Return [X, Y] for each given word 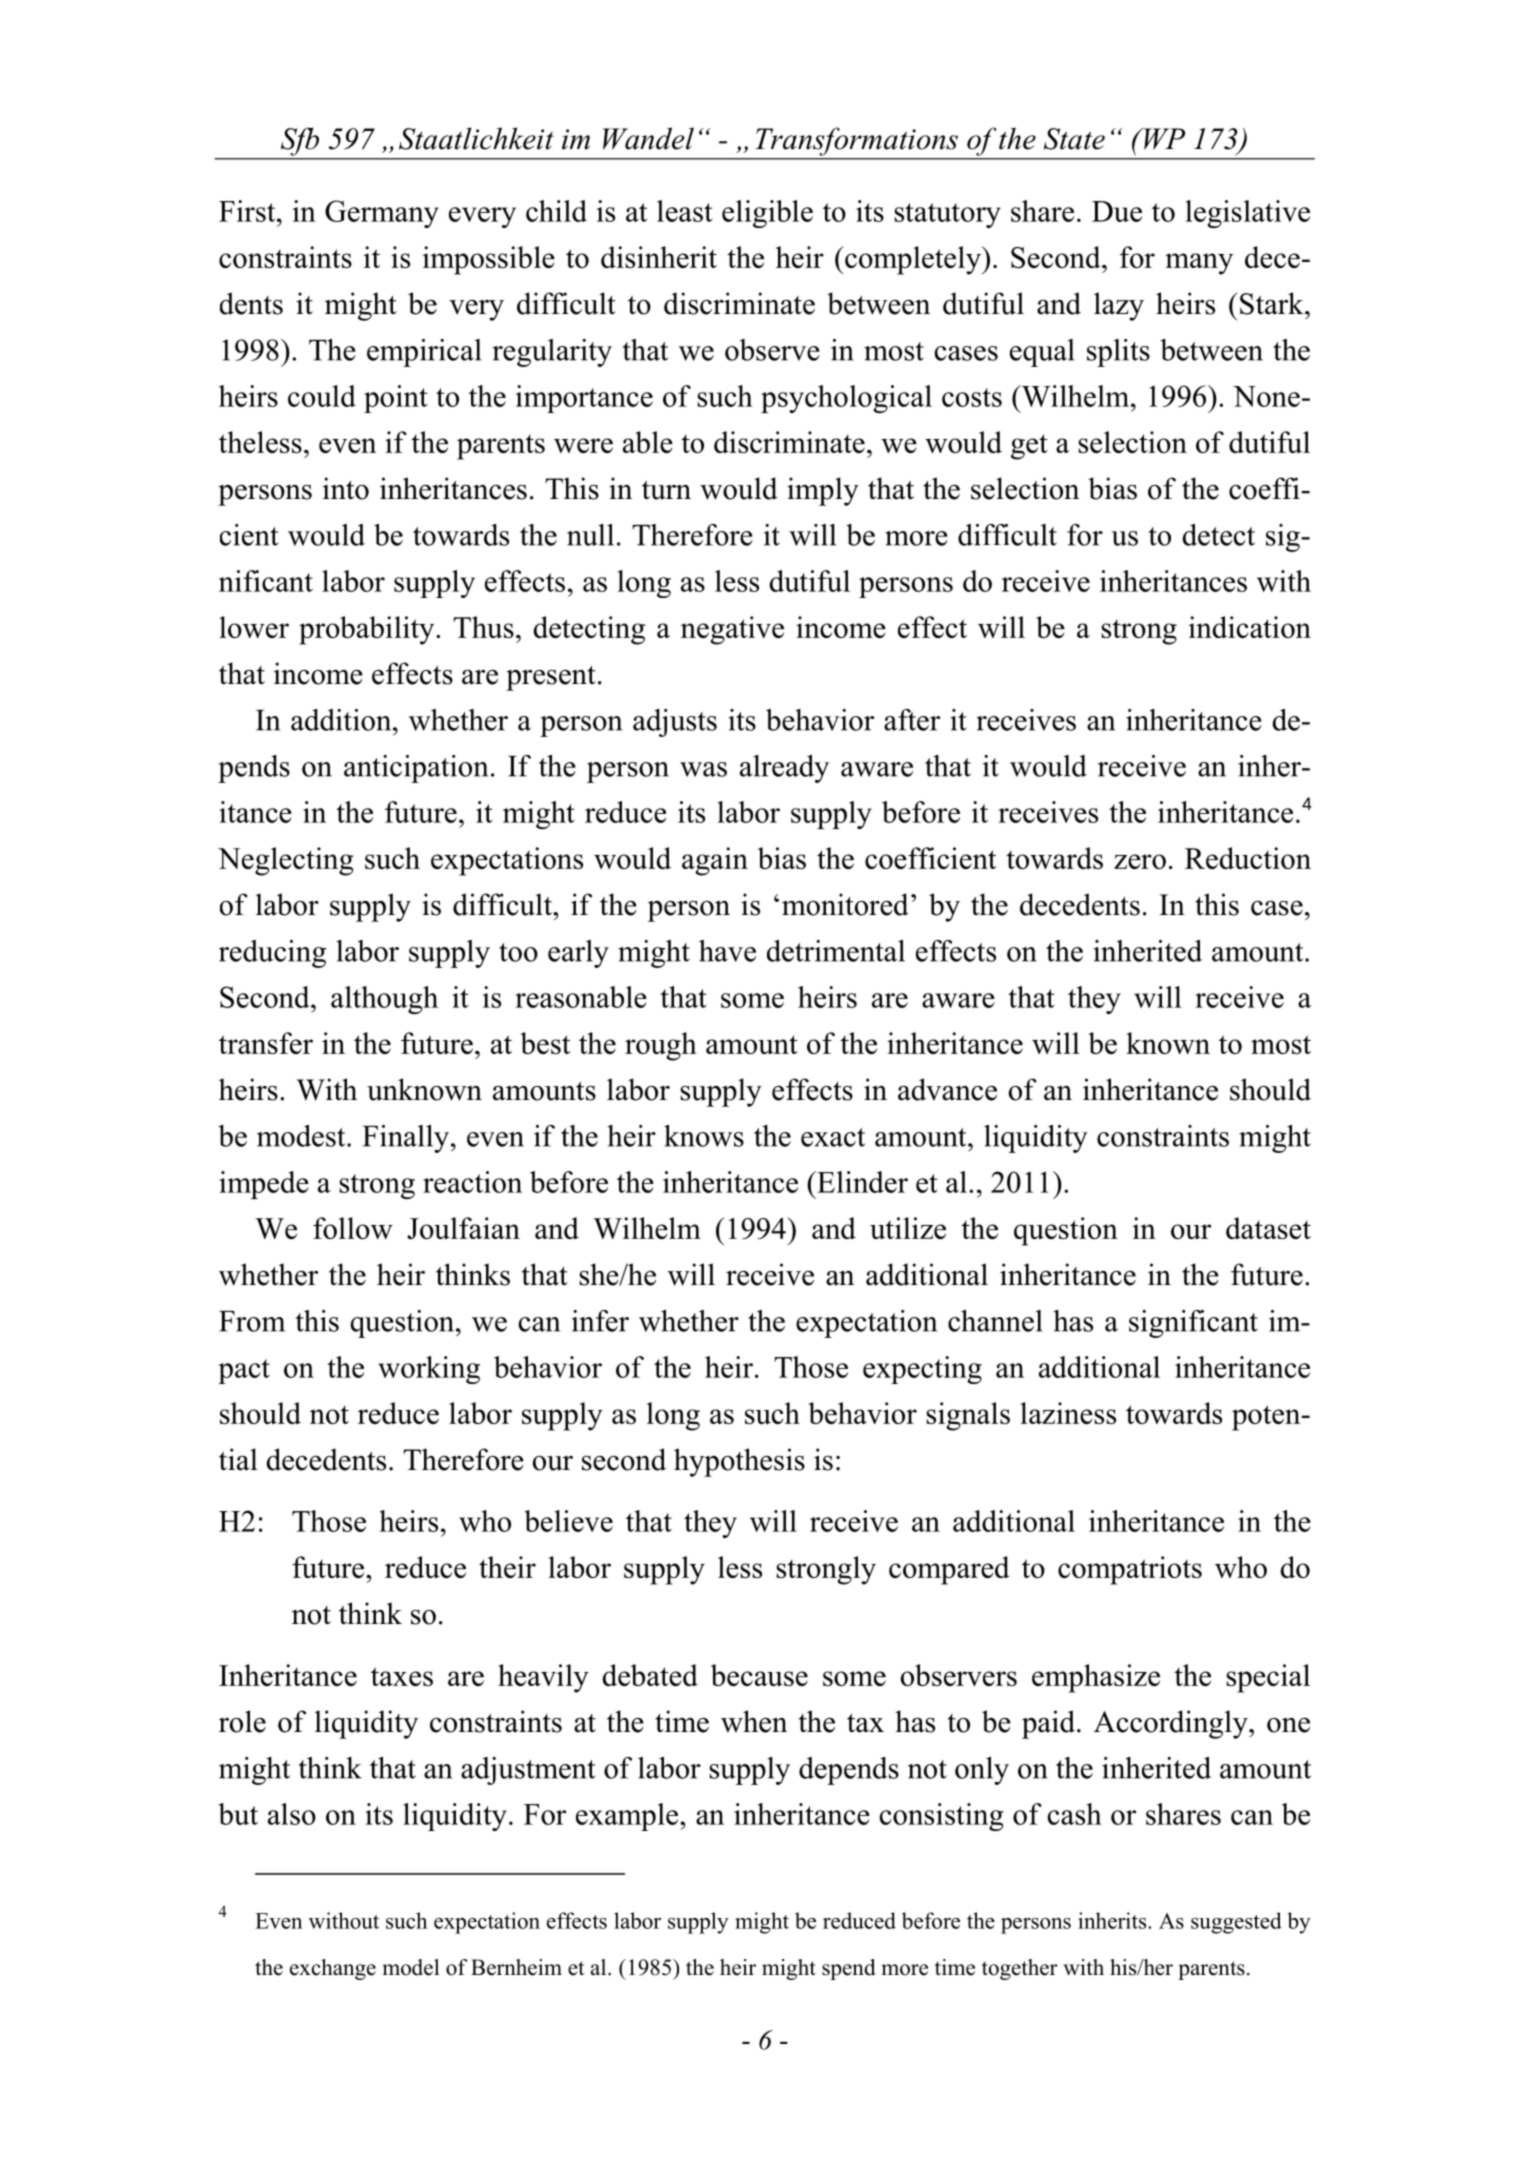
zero [1140, 861]
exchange [333, 1969]
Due [1117, 211]
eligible [767, 214]
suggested [1236, 1923]
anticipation [416, 769]
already [784, 769]
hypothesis [739, 1462]
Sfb [300, 142]
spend [848, 1969]
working [429, 1370]
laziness [1068, 1413]
